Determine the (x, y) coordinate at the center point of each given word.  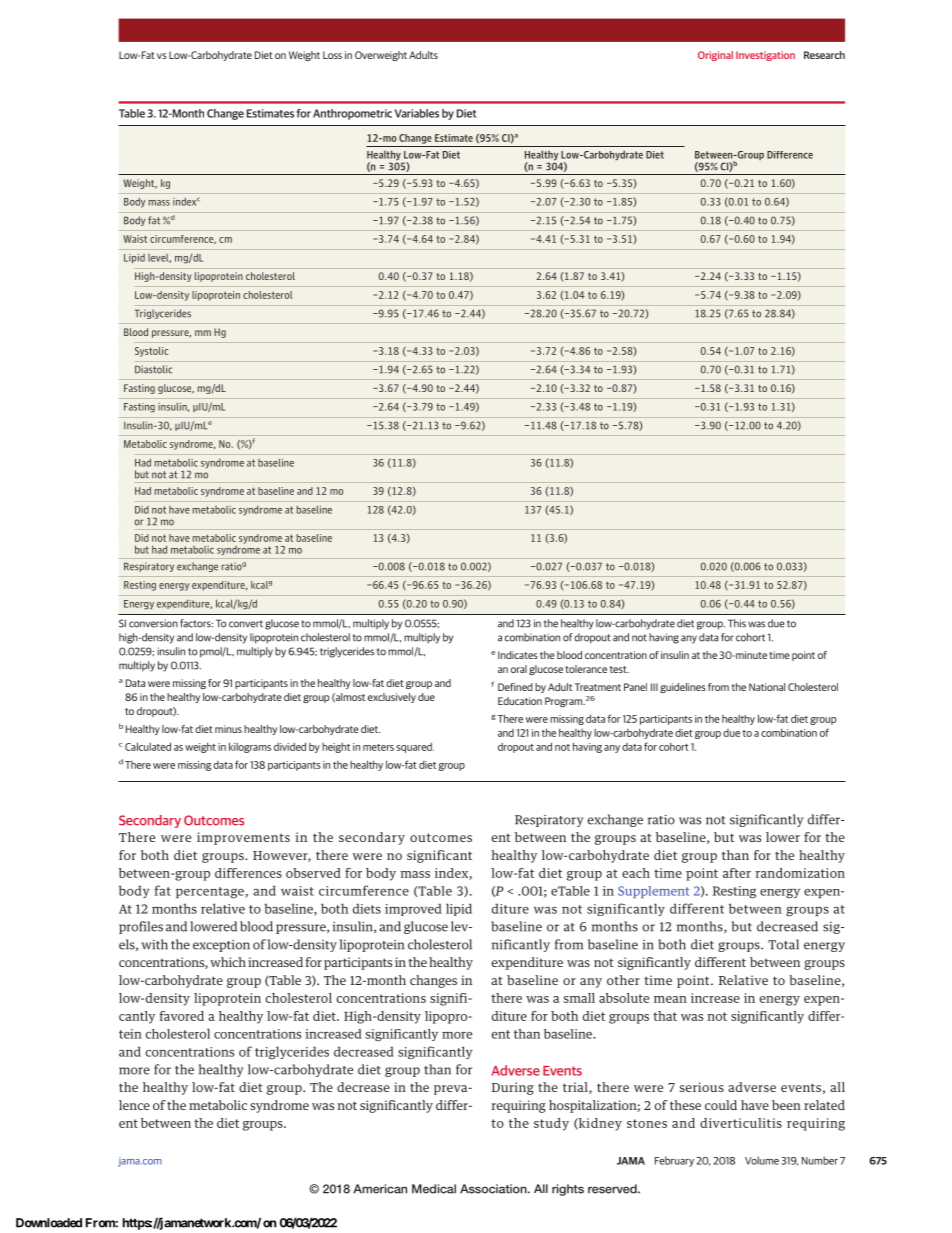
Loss (332, 55)
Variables (417, 113)
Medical (434, 1189)
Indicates (518, 655)
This (737, 623)
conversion (153, 623)
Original (715, 56)
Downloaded (49, 1223)
